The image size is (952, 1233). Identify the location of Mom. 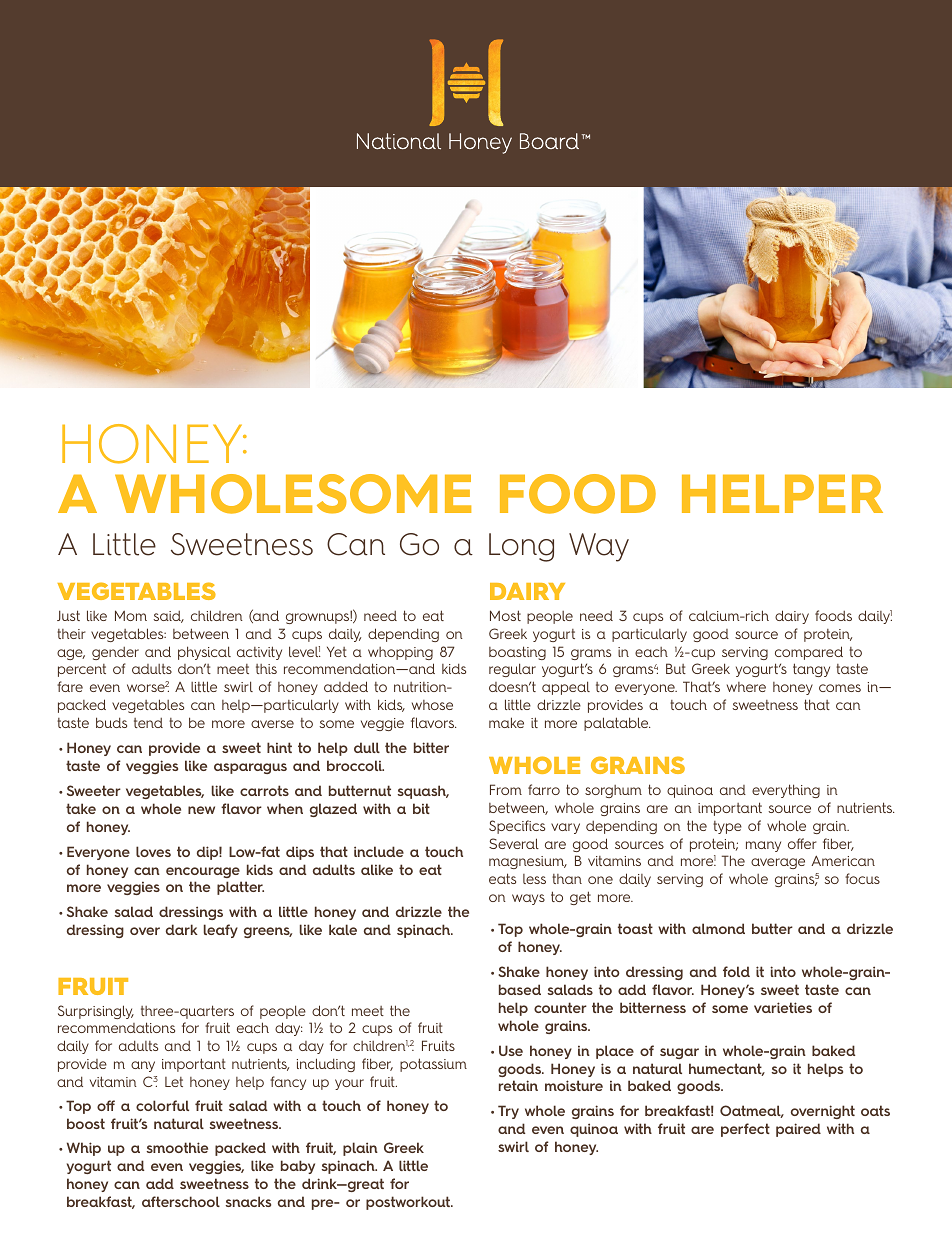
(131, 615).
